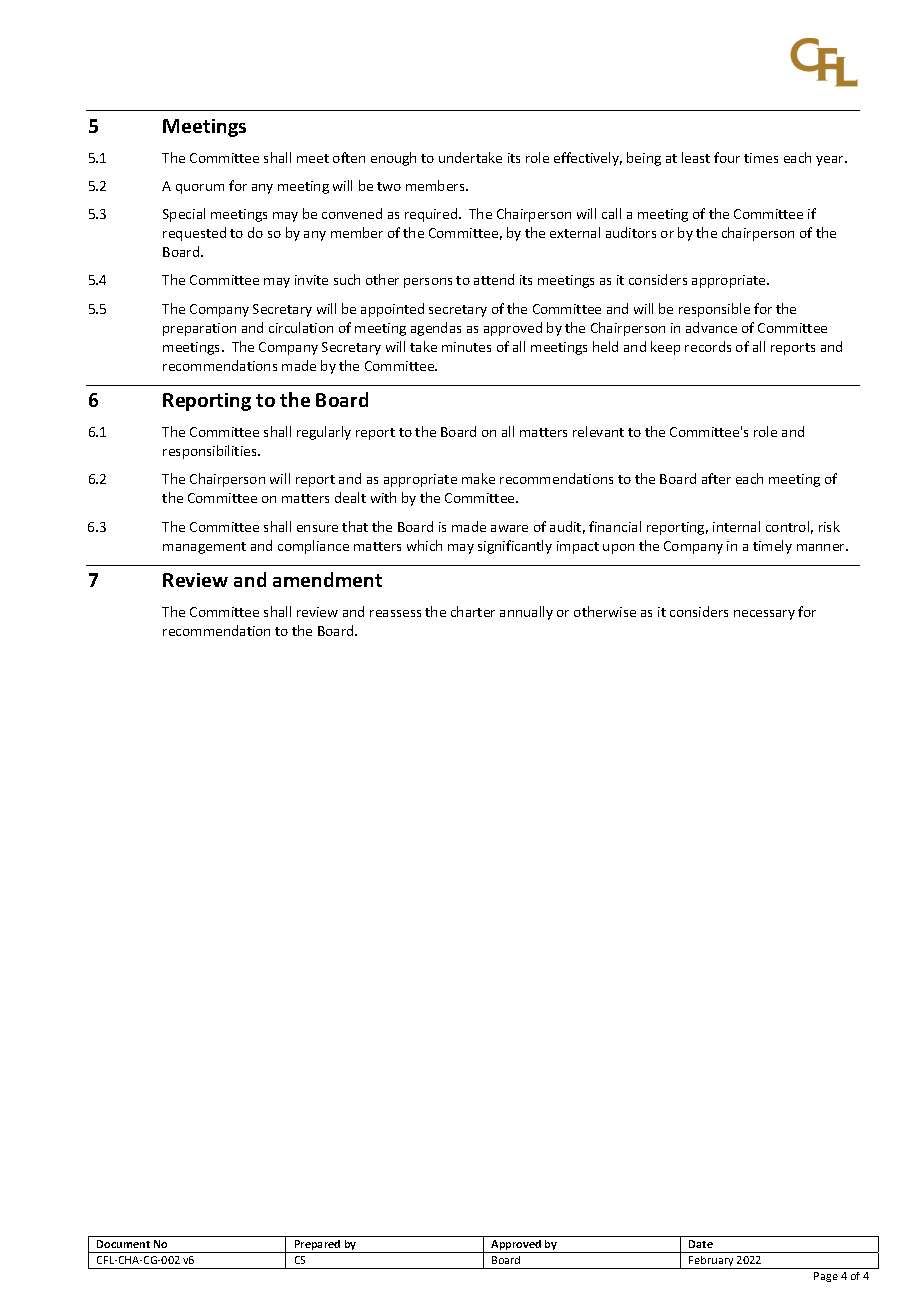 The width and height of the image is (924, 1308). I want to click on charter, so click(473, 611).
